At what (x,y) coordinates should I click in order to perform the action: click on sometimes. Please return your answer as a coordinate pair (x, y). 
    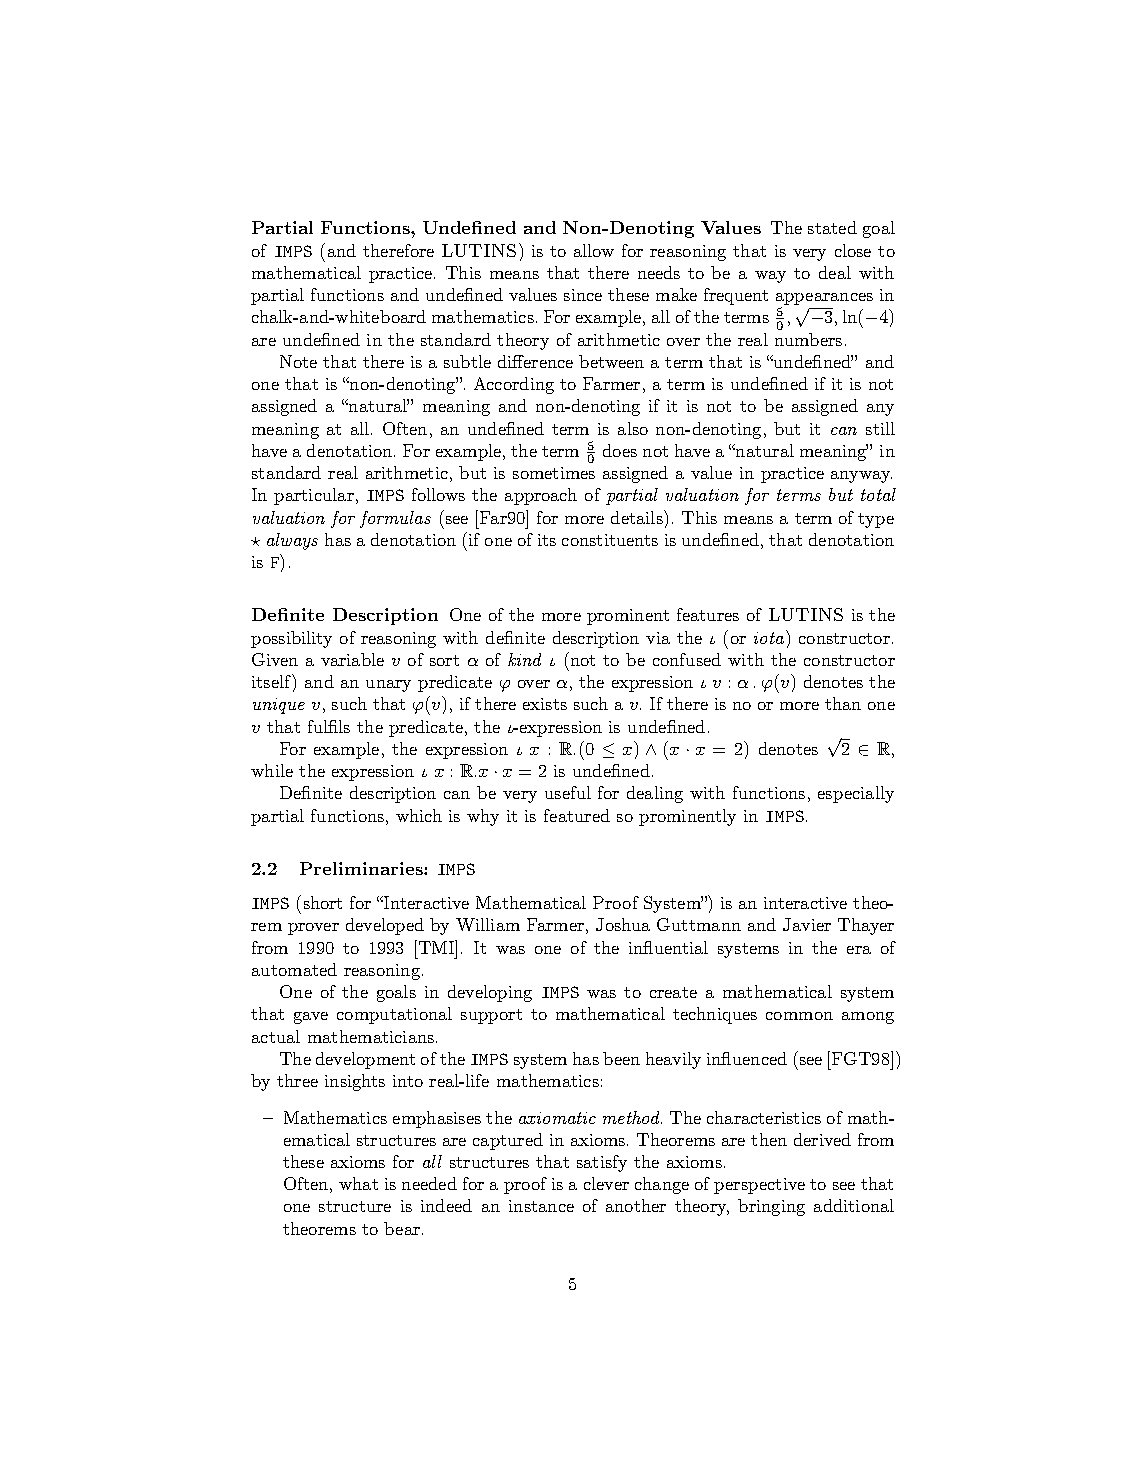
    Looking at the image, I should click on (554, 473).
